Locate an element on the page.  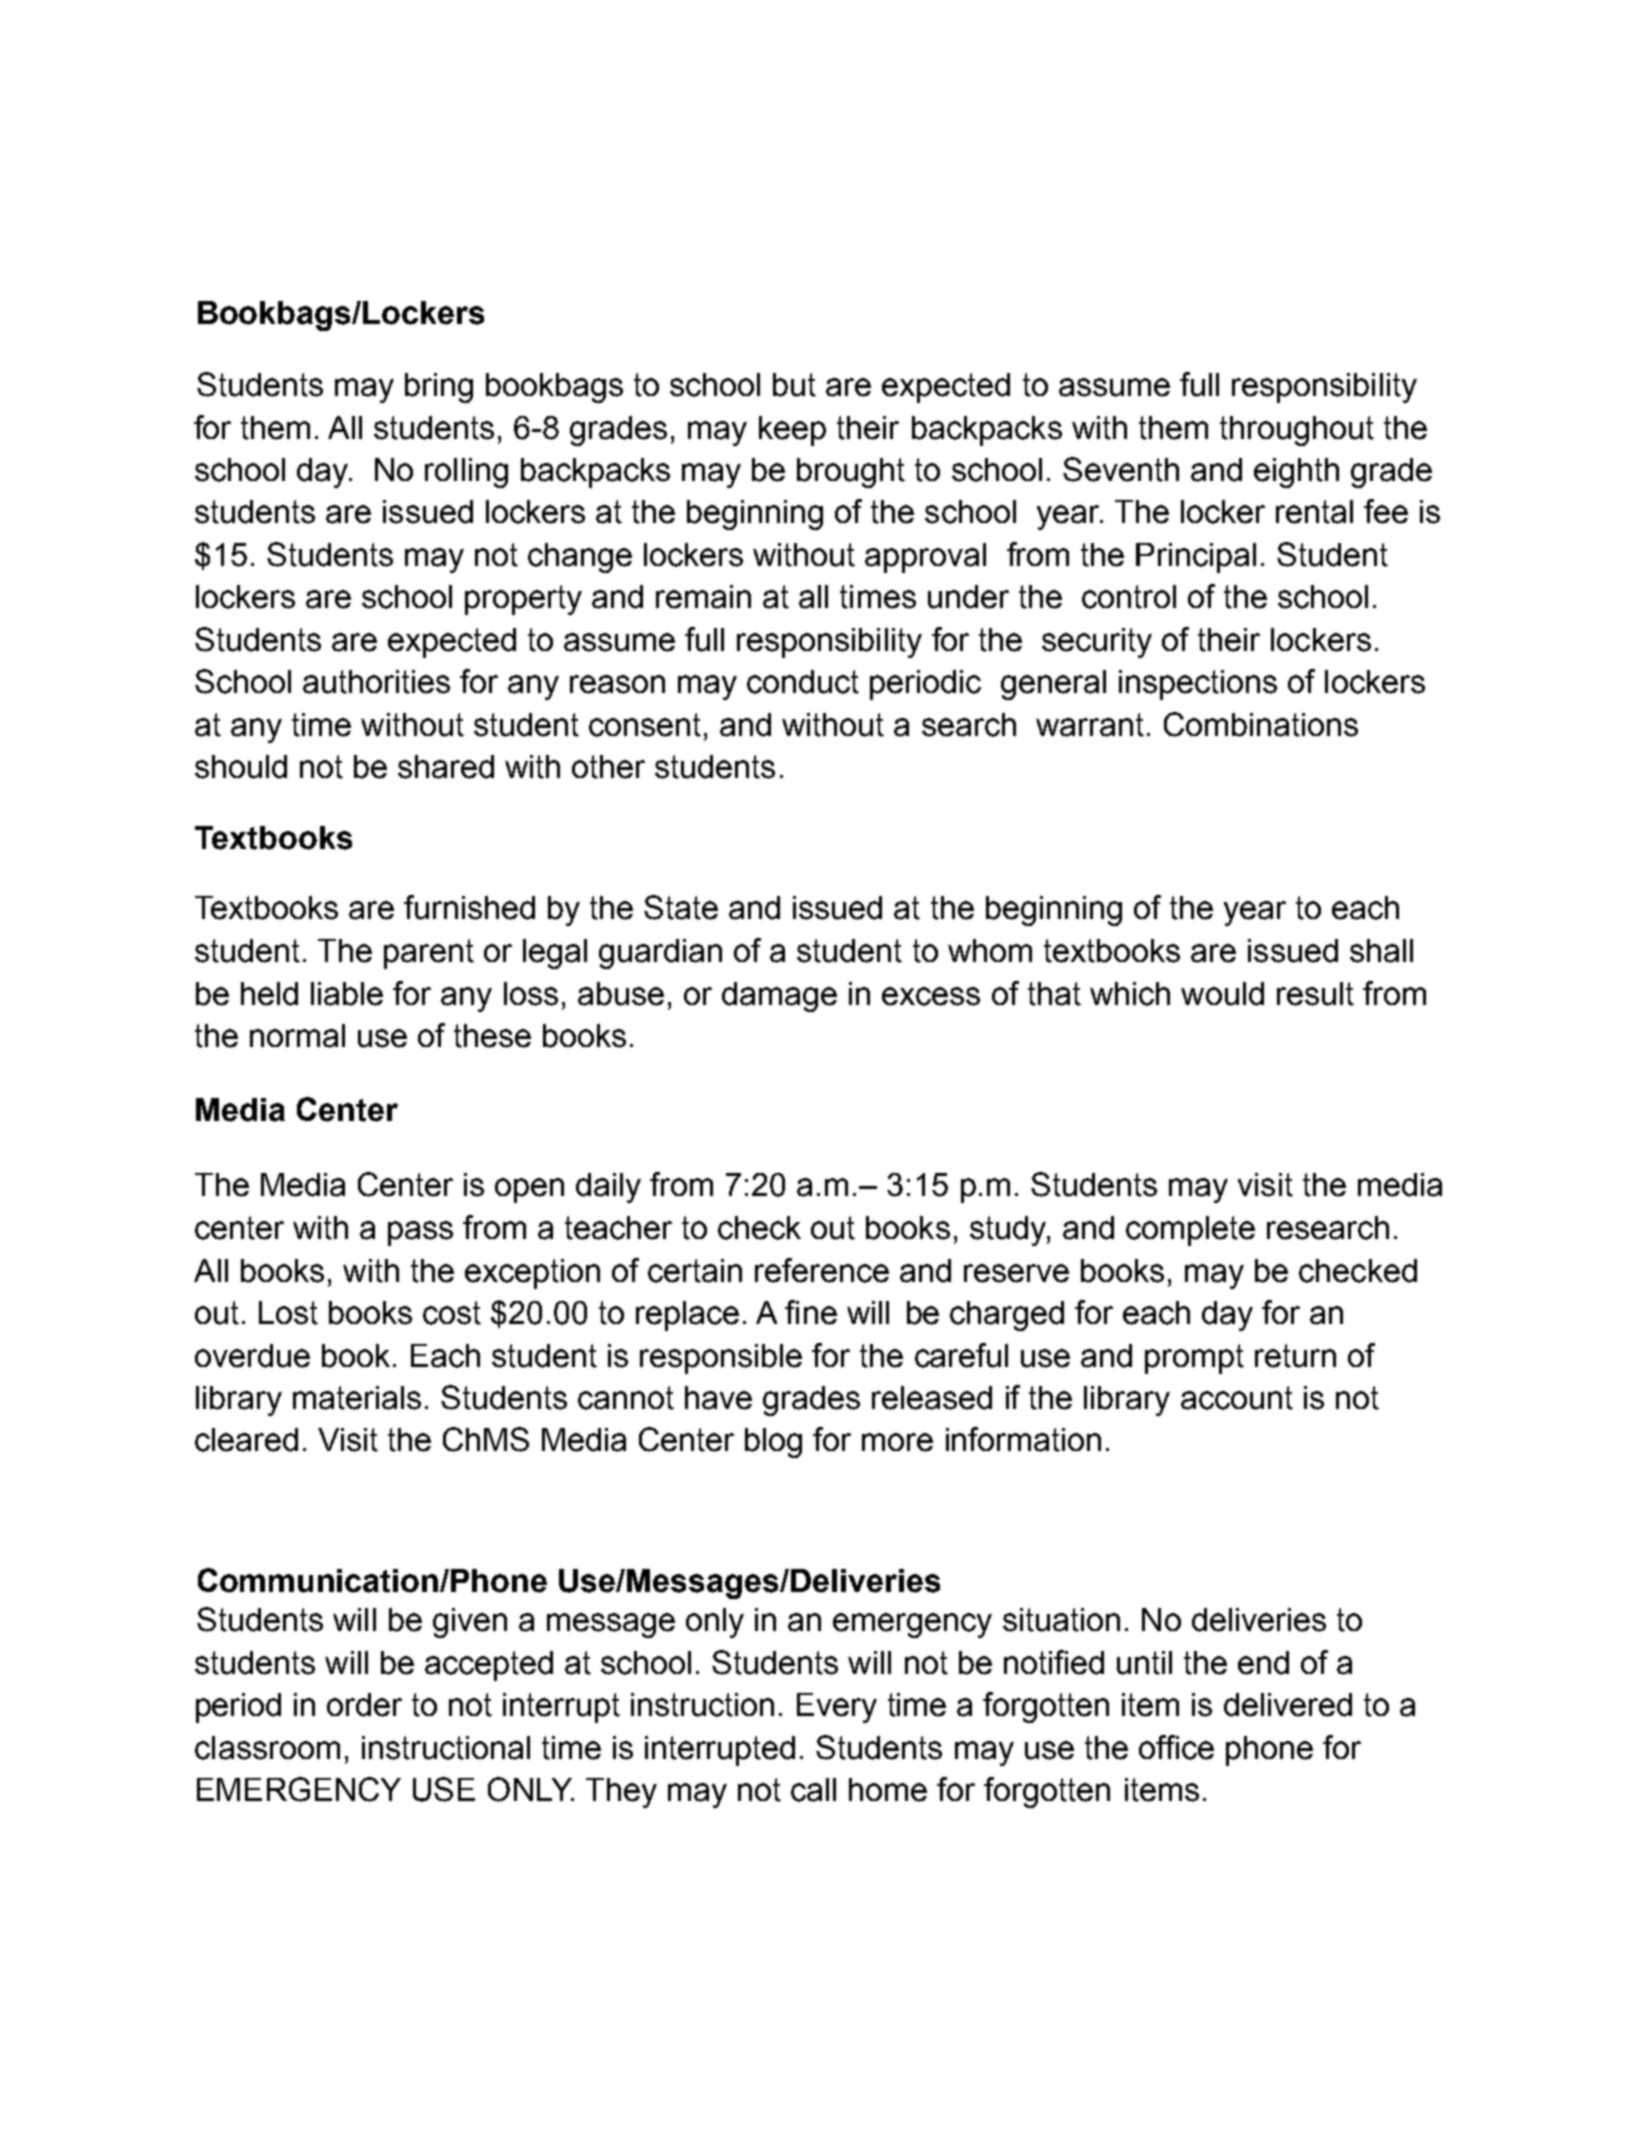
shall is located at coordinates (1381, 951).
